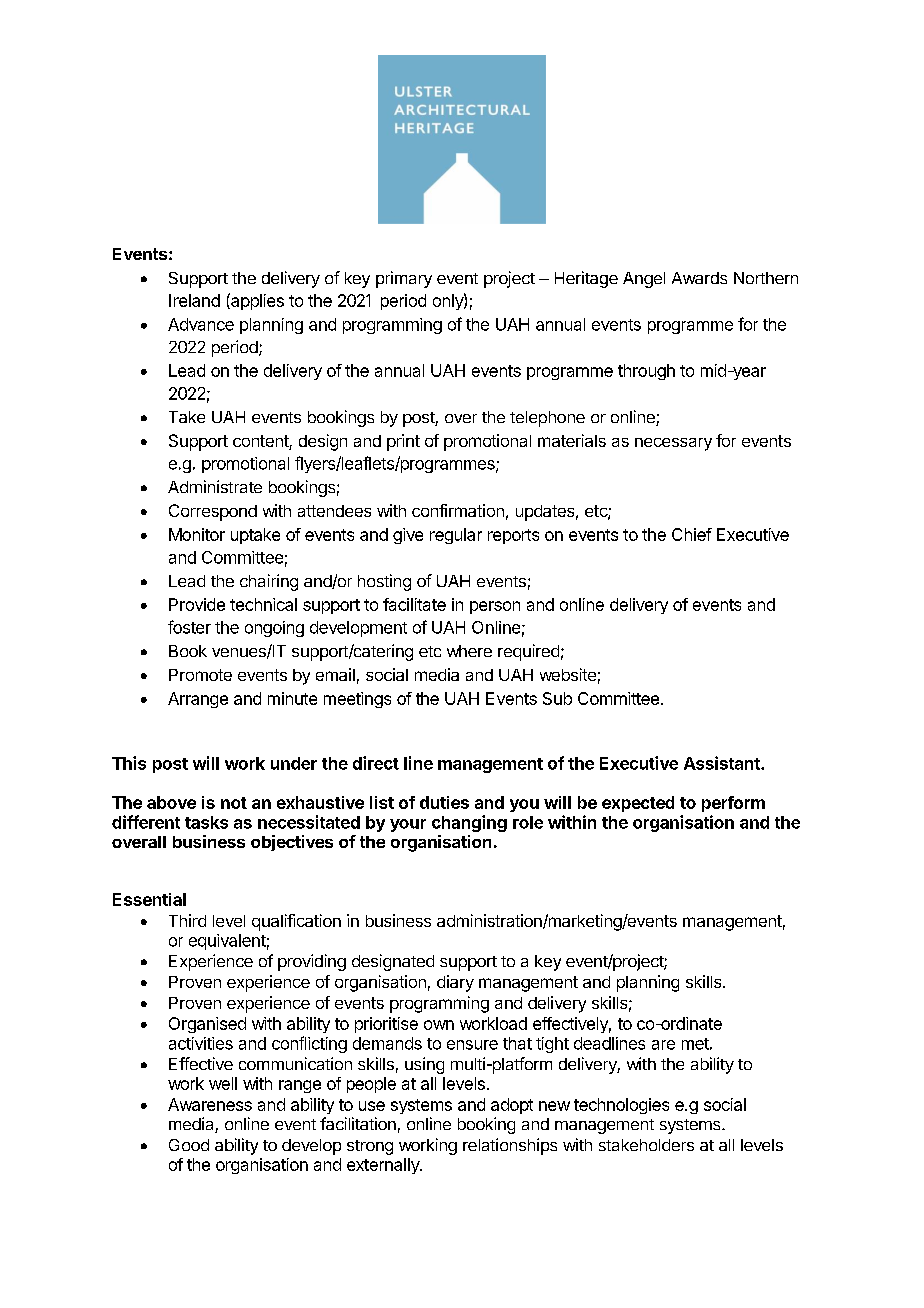 Image resolution: width=924 pixels, height=1308 pixels. I want to click on Chief, so click(692, 534).
